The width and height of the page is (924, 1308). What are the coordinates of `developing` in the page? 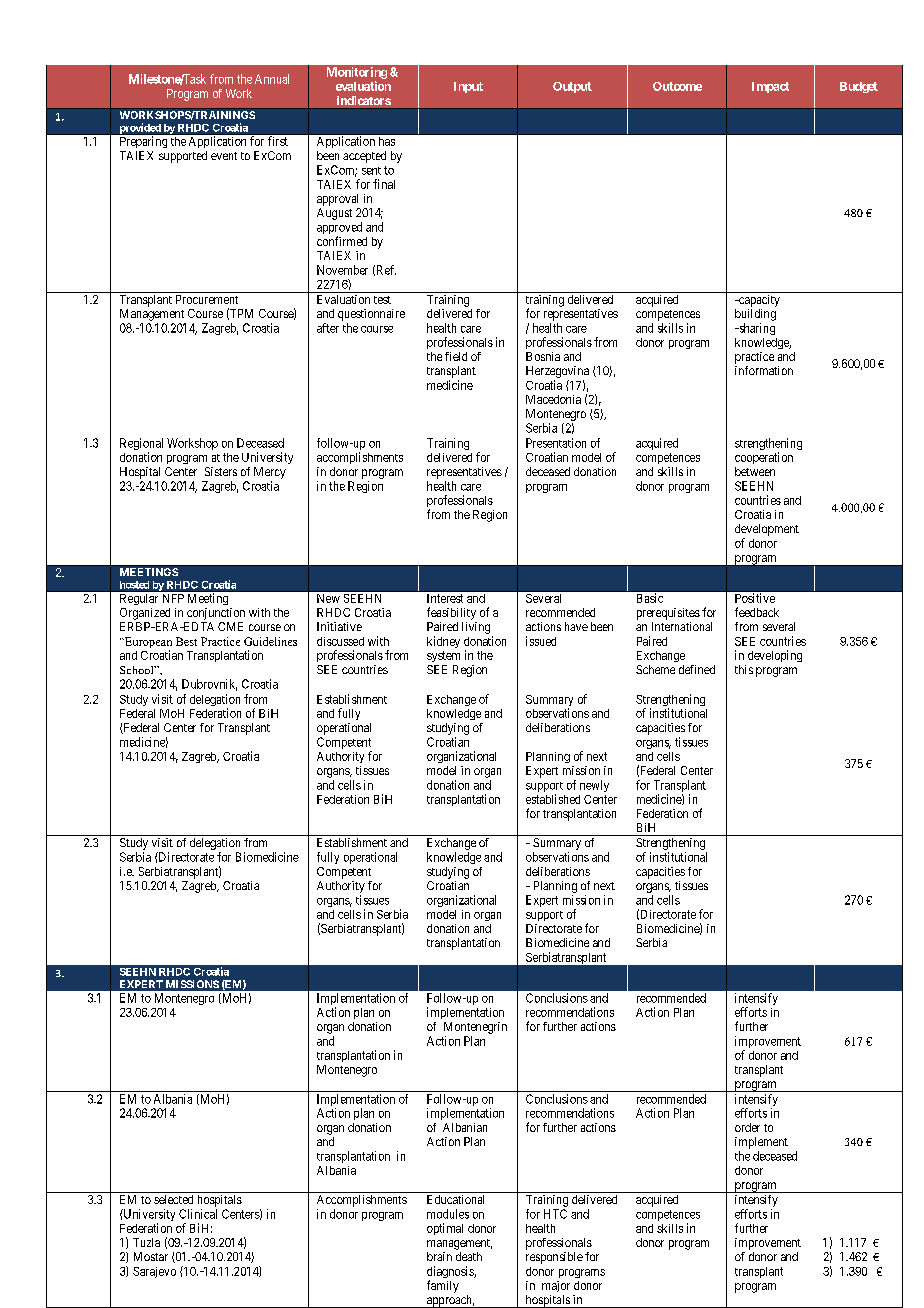 It's located at (775, 656).
